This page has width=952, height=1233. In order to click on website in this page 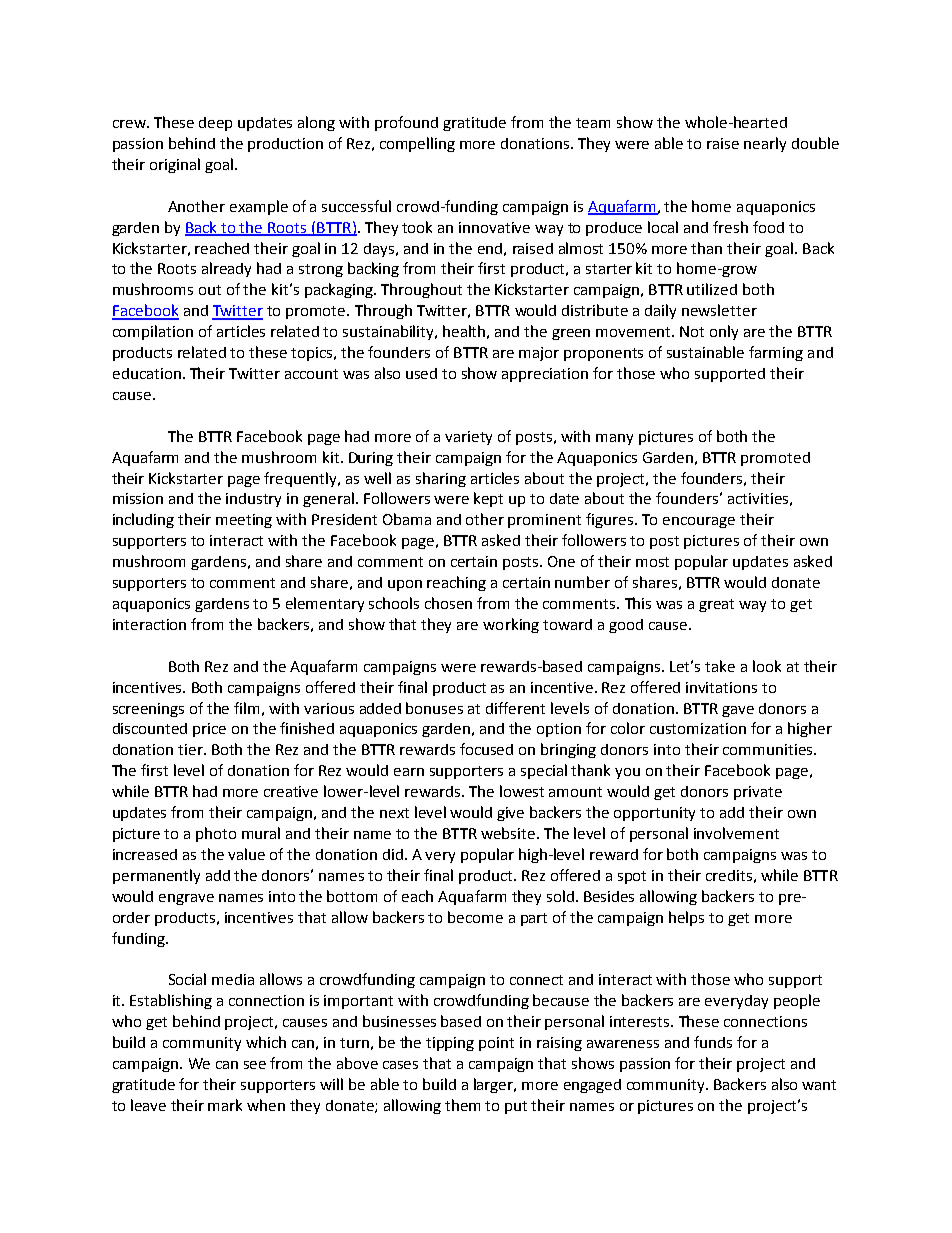, I will do `click(509, 833)`.
